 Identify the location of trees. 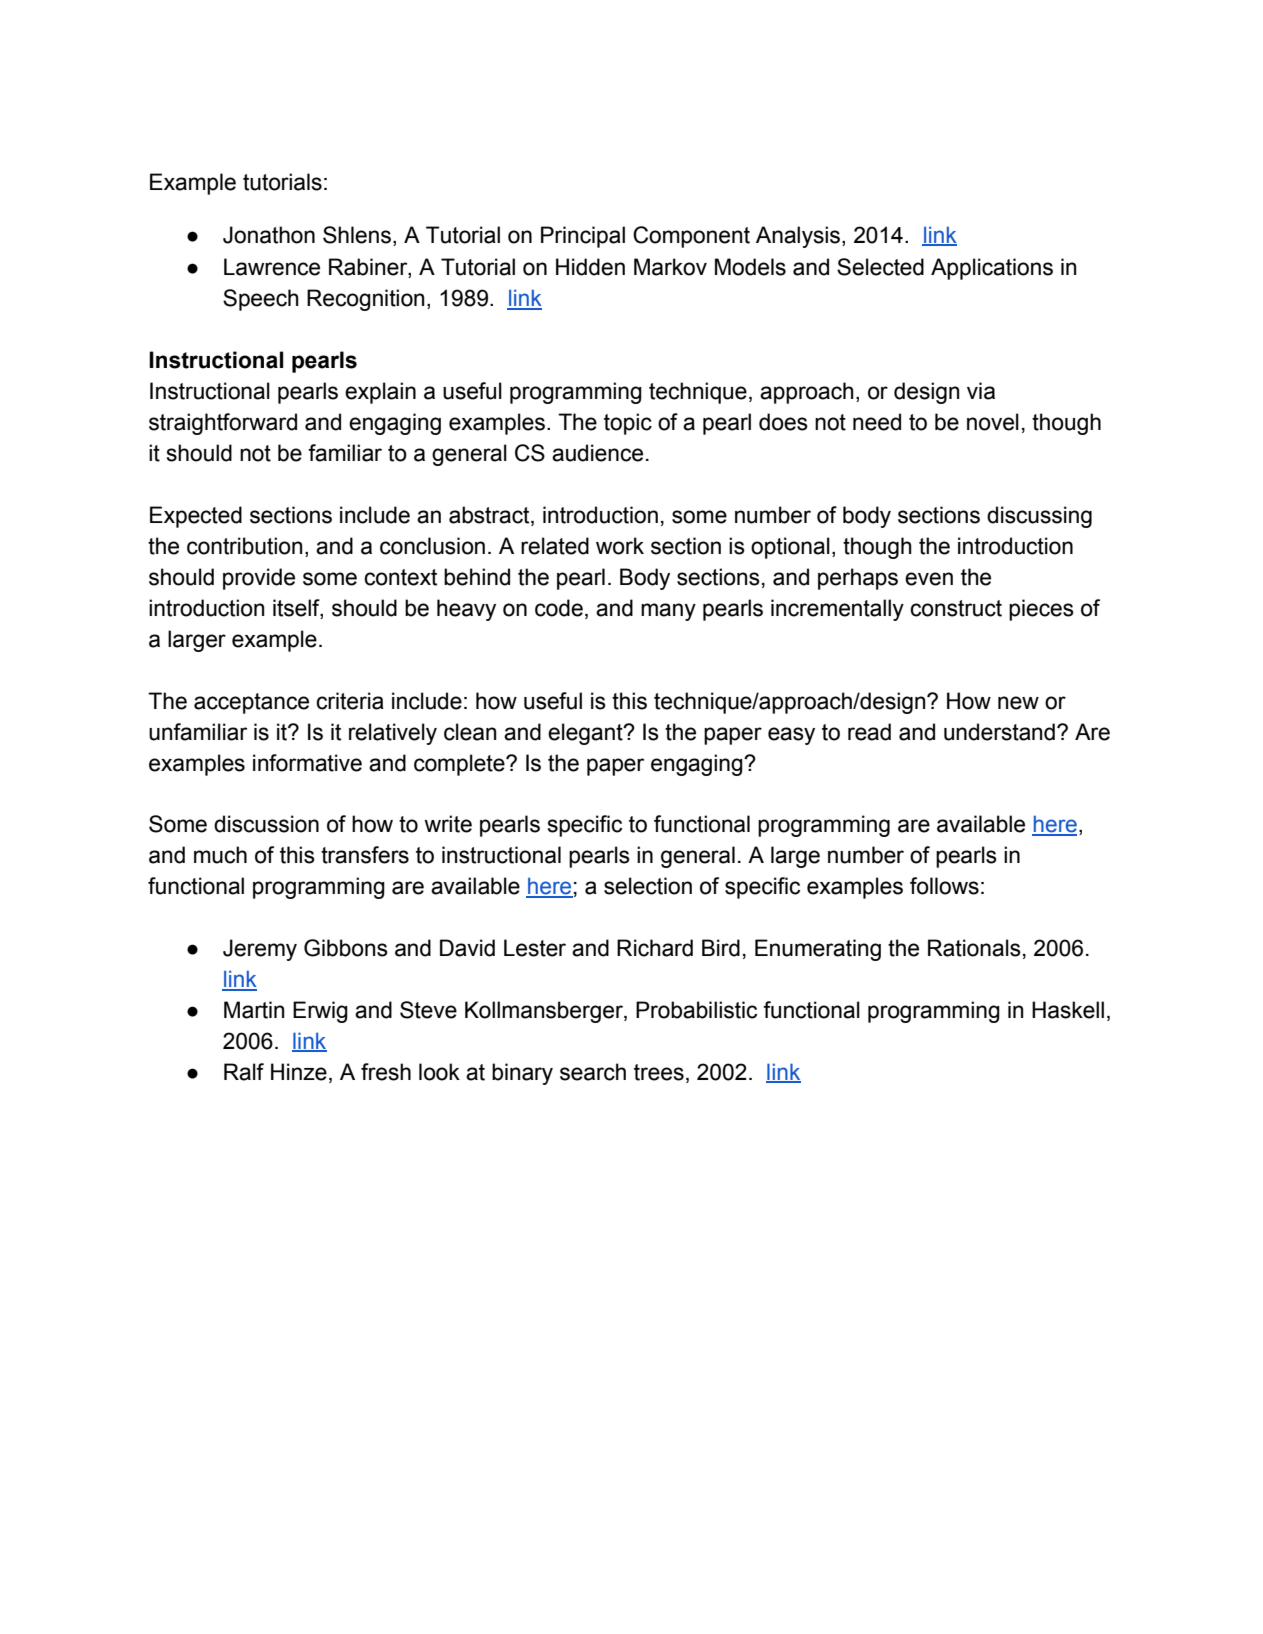
(659, 1072).
